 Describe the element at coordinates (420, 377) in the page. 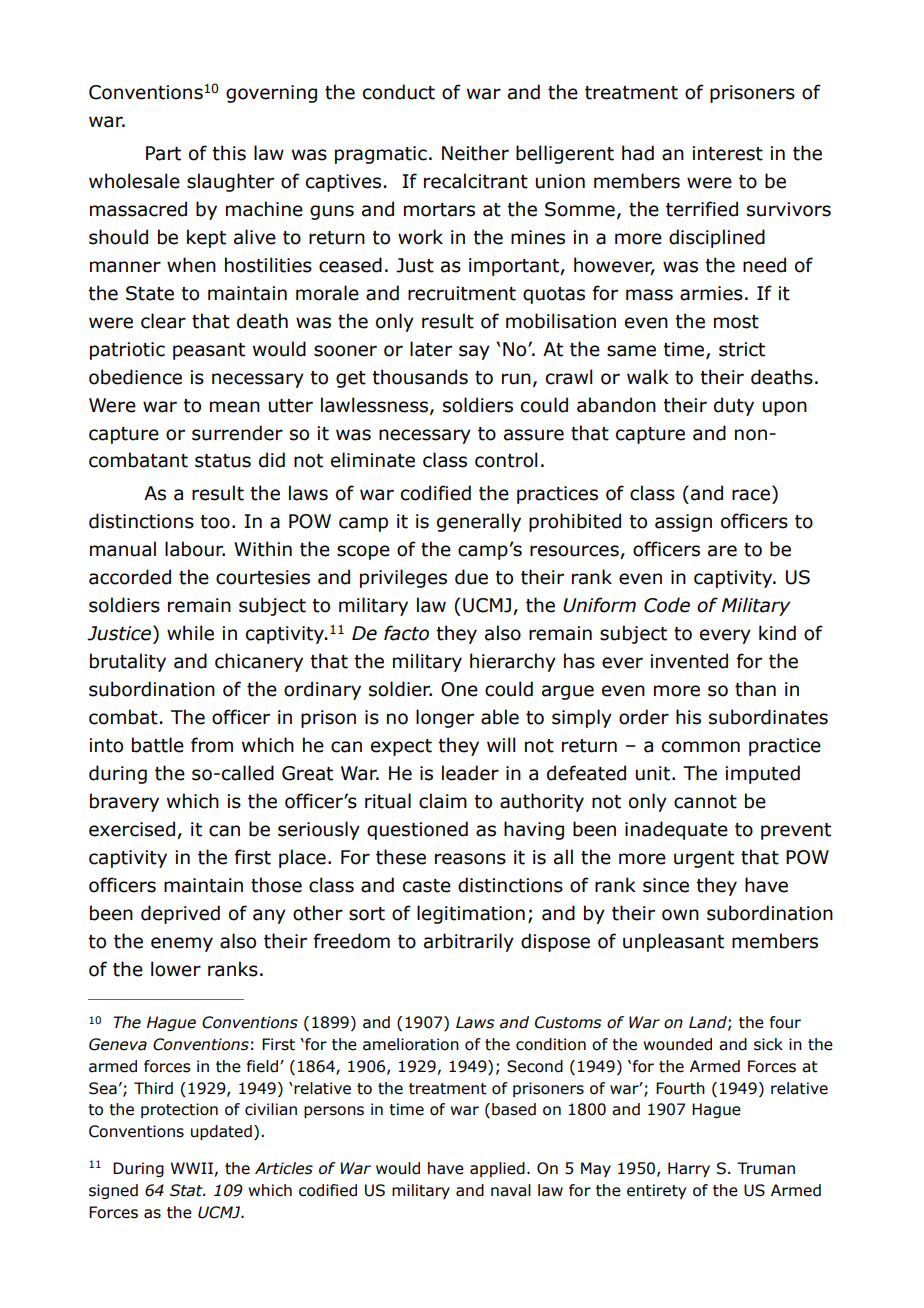

I see `thousands` at that location.
